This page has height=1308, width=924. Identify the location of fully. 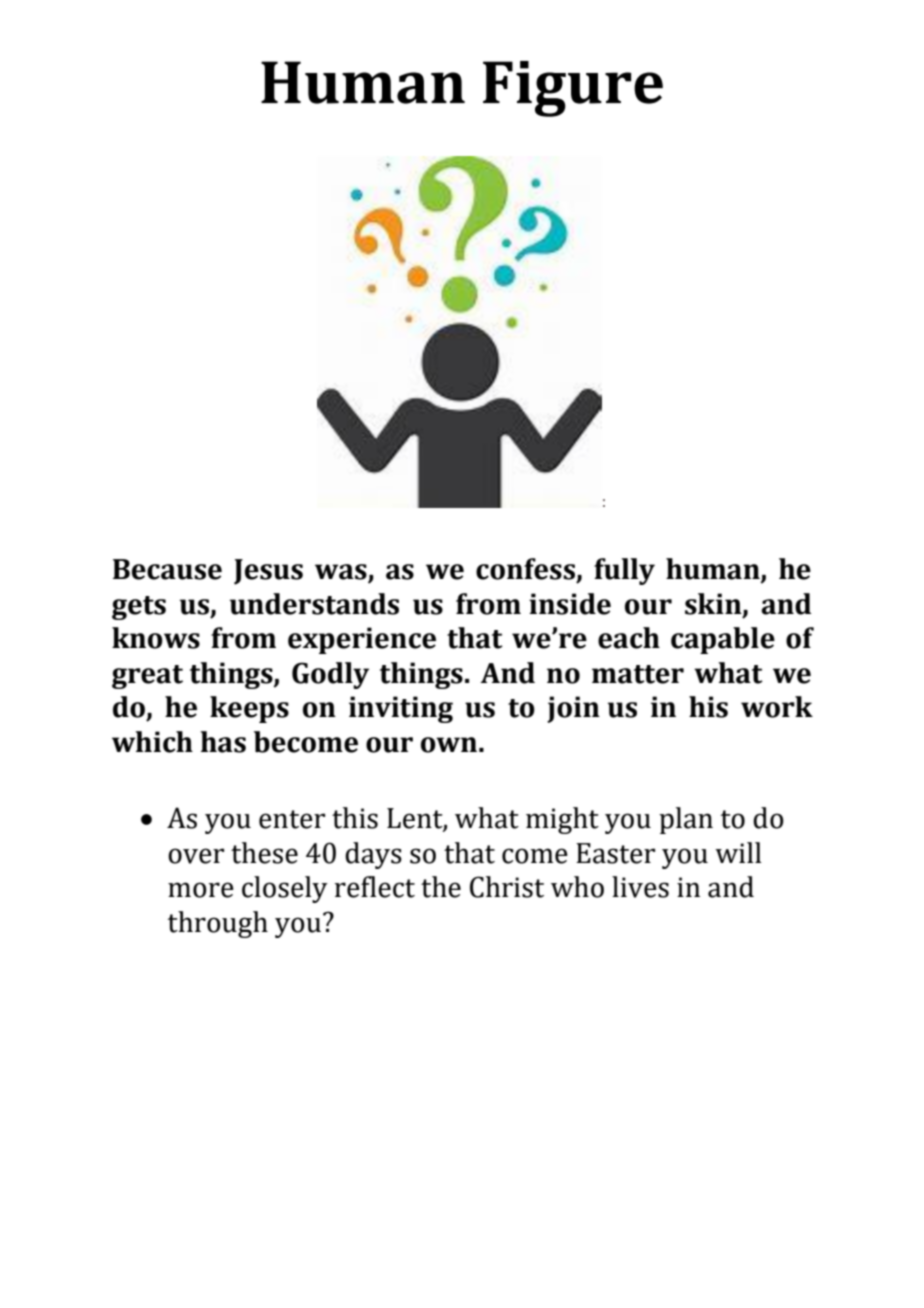
(624, 571).
